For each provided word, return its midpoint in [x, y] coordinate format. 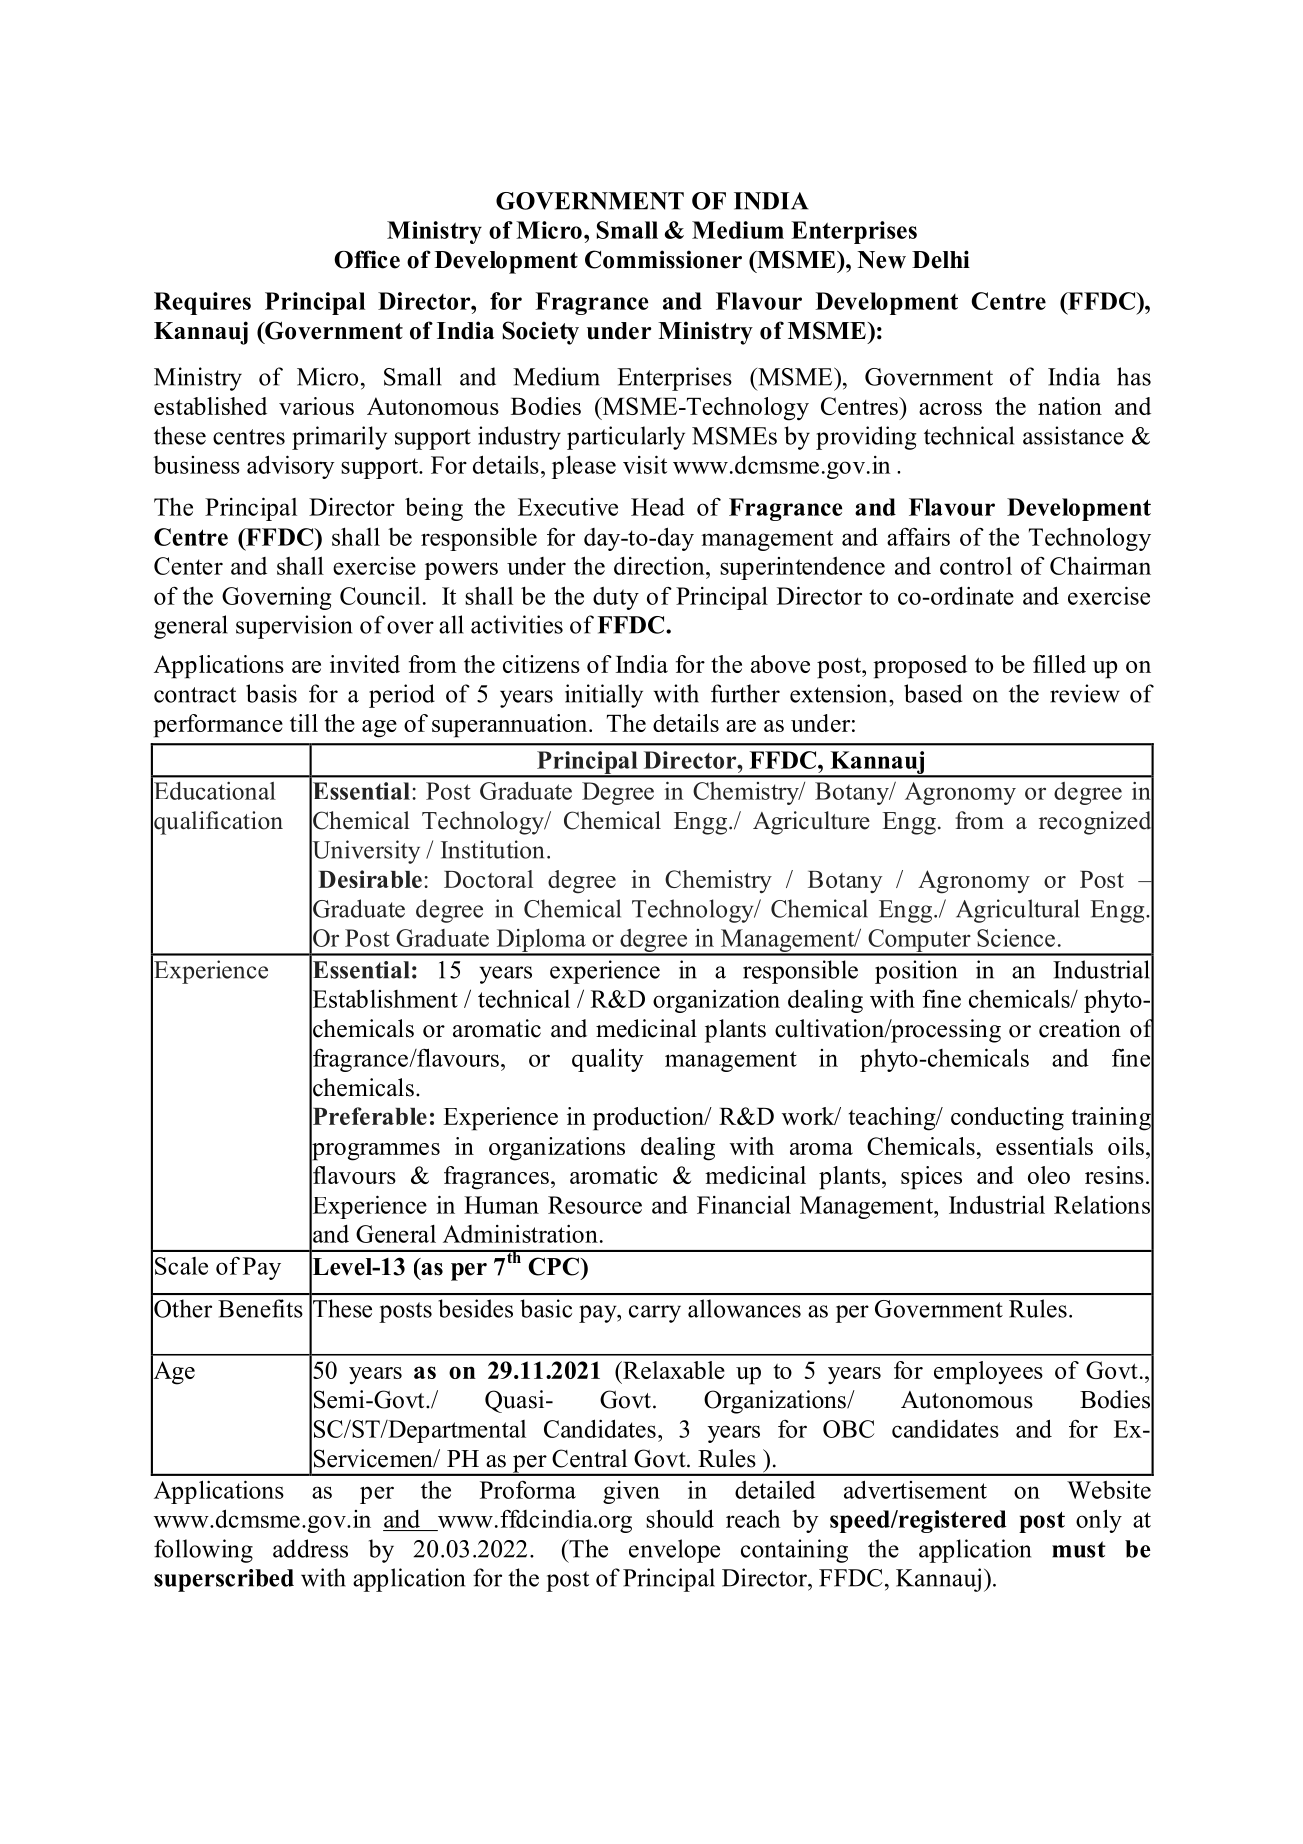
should [680, 1518]
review [1085, 693]
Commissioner [663, 259]
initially [604, 696]
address [310, 1548]
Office [367, 259]
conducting [1007, 1119]
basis [271, 693]
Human [501, 1205]
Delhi [941, 259]
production [649, 1119]
